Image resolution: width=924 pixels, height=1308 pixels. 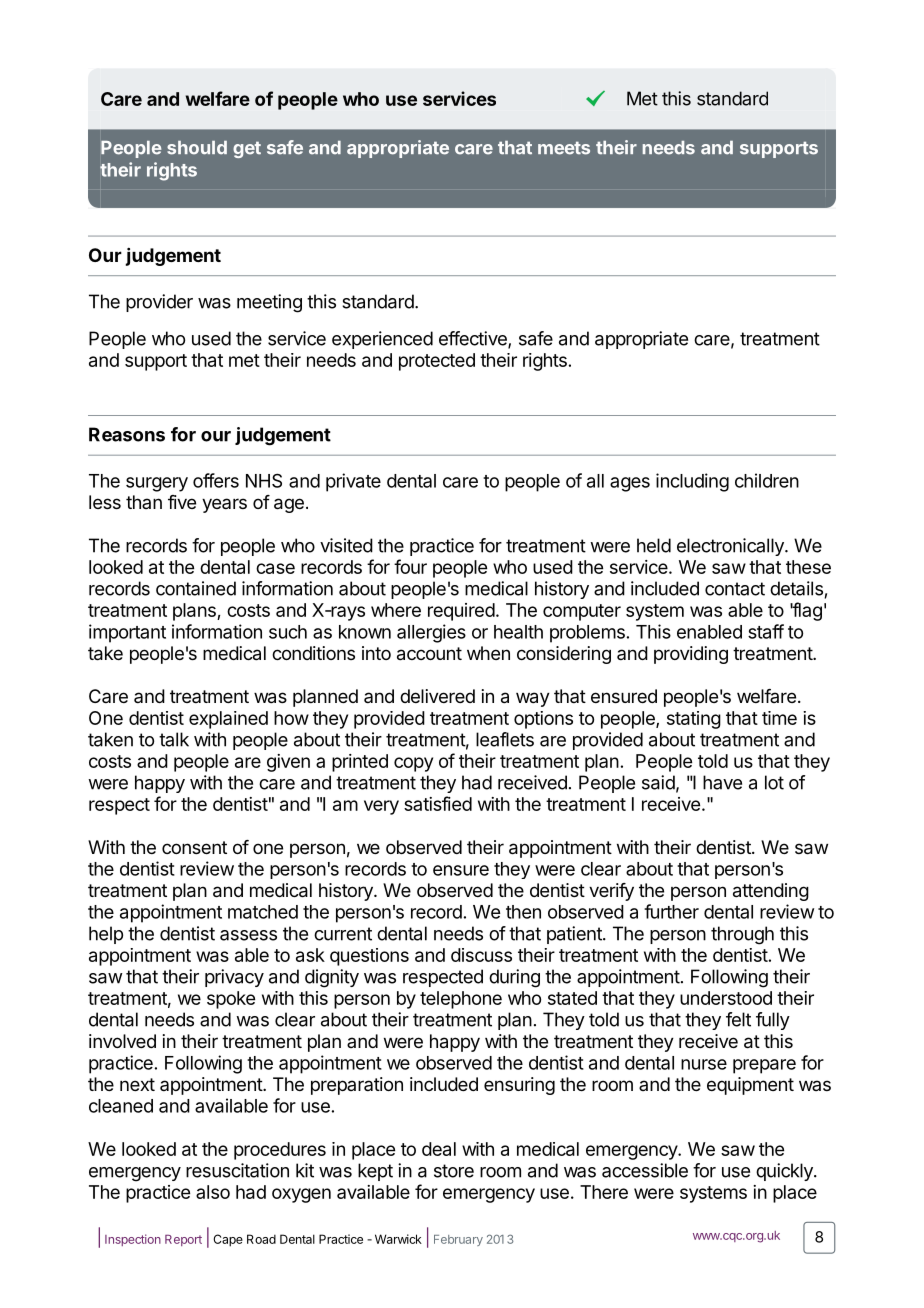 What do you see at coordinates (228, 720) in the image?
I see `explained` at bounding box center [228, 720].
